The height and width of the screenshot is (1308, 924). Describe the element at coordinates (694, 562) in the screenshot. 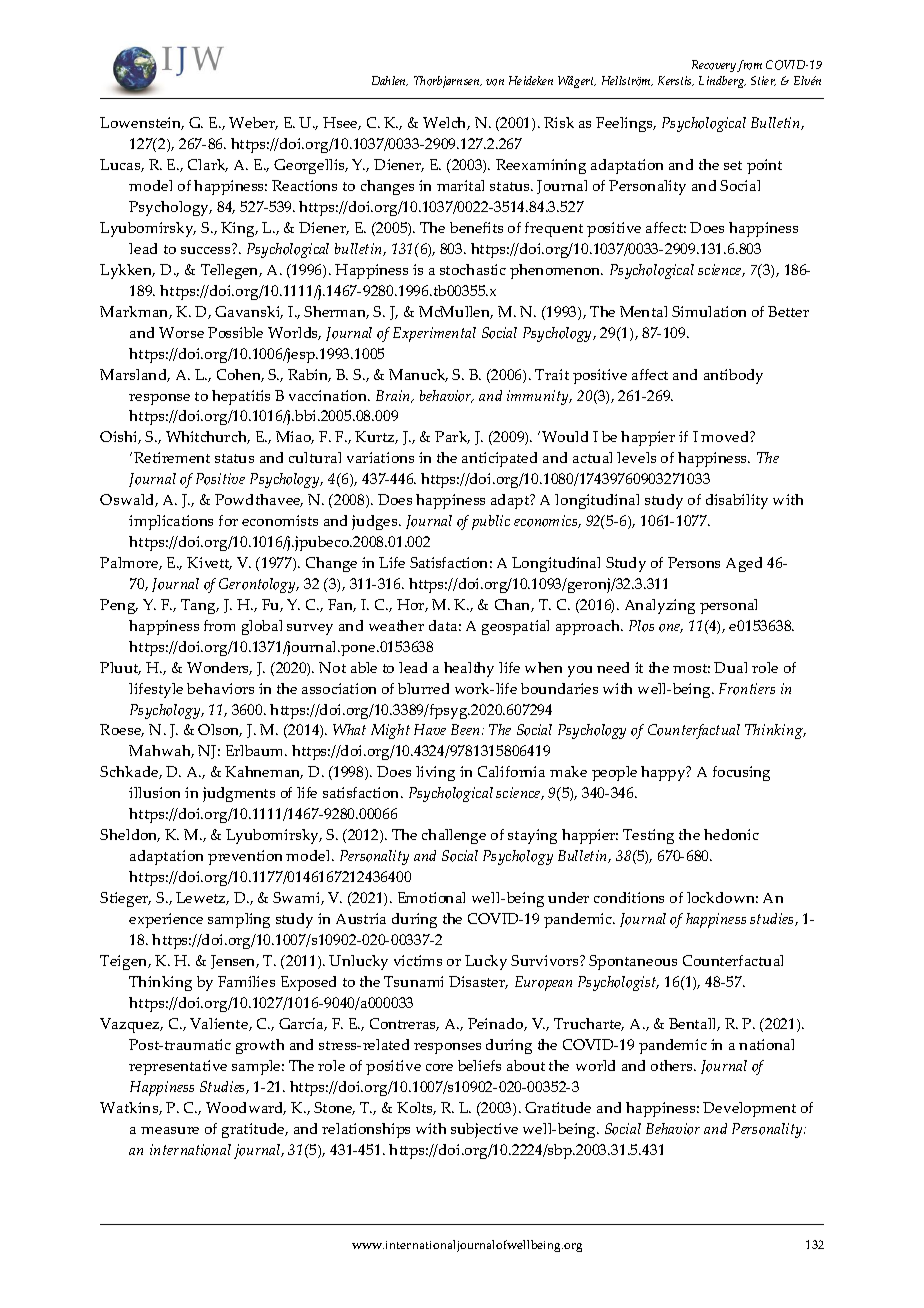

I see `Persons` at that location.
